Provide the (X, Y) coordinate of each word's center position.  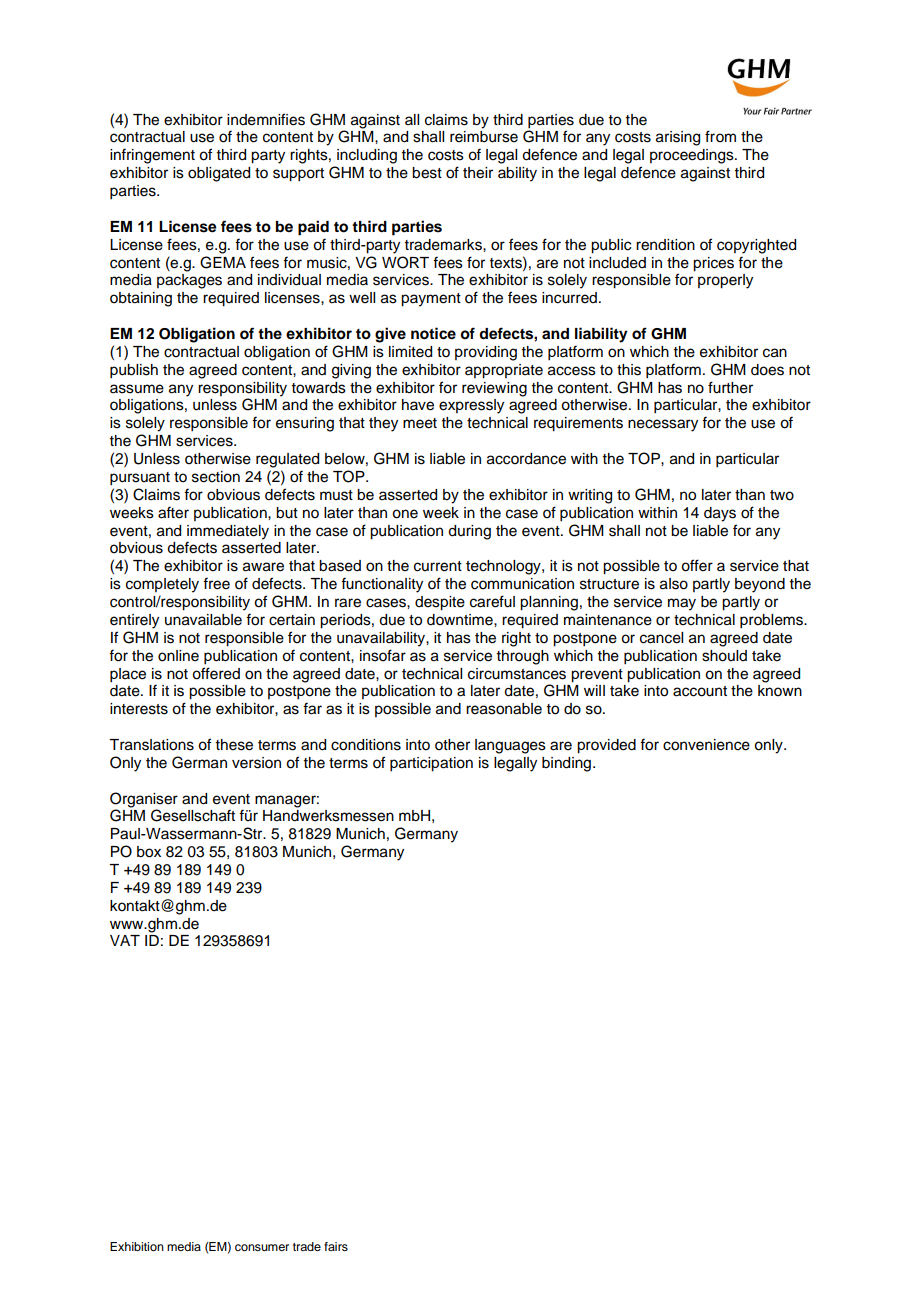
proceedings (693, 156)
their (478, 173)
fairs (336, 1246)
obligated (219, 174)
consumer (262, 1247)
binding (566, 764)
